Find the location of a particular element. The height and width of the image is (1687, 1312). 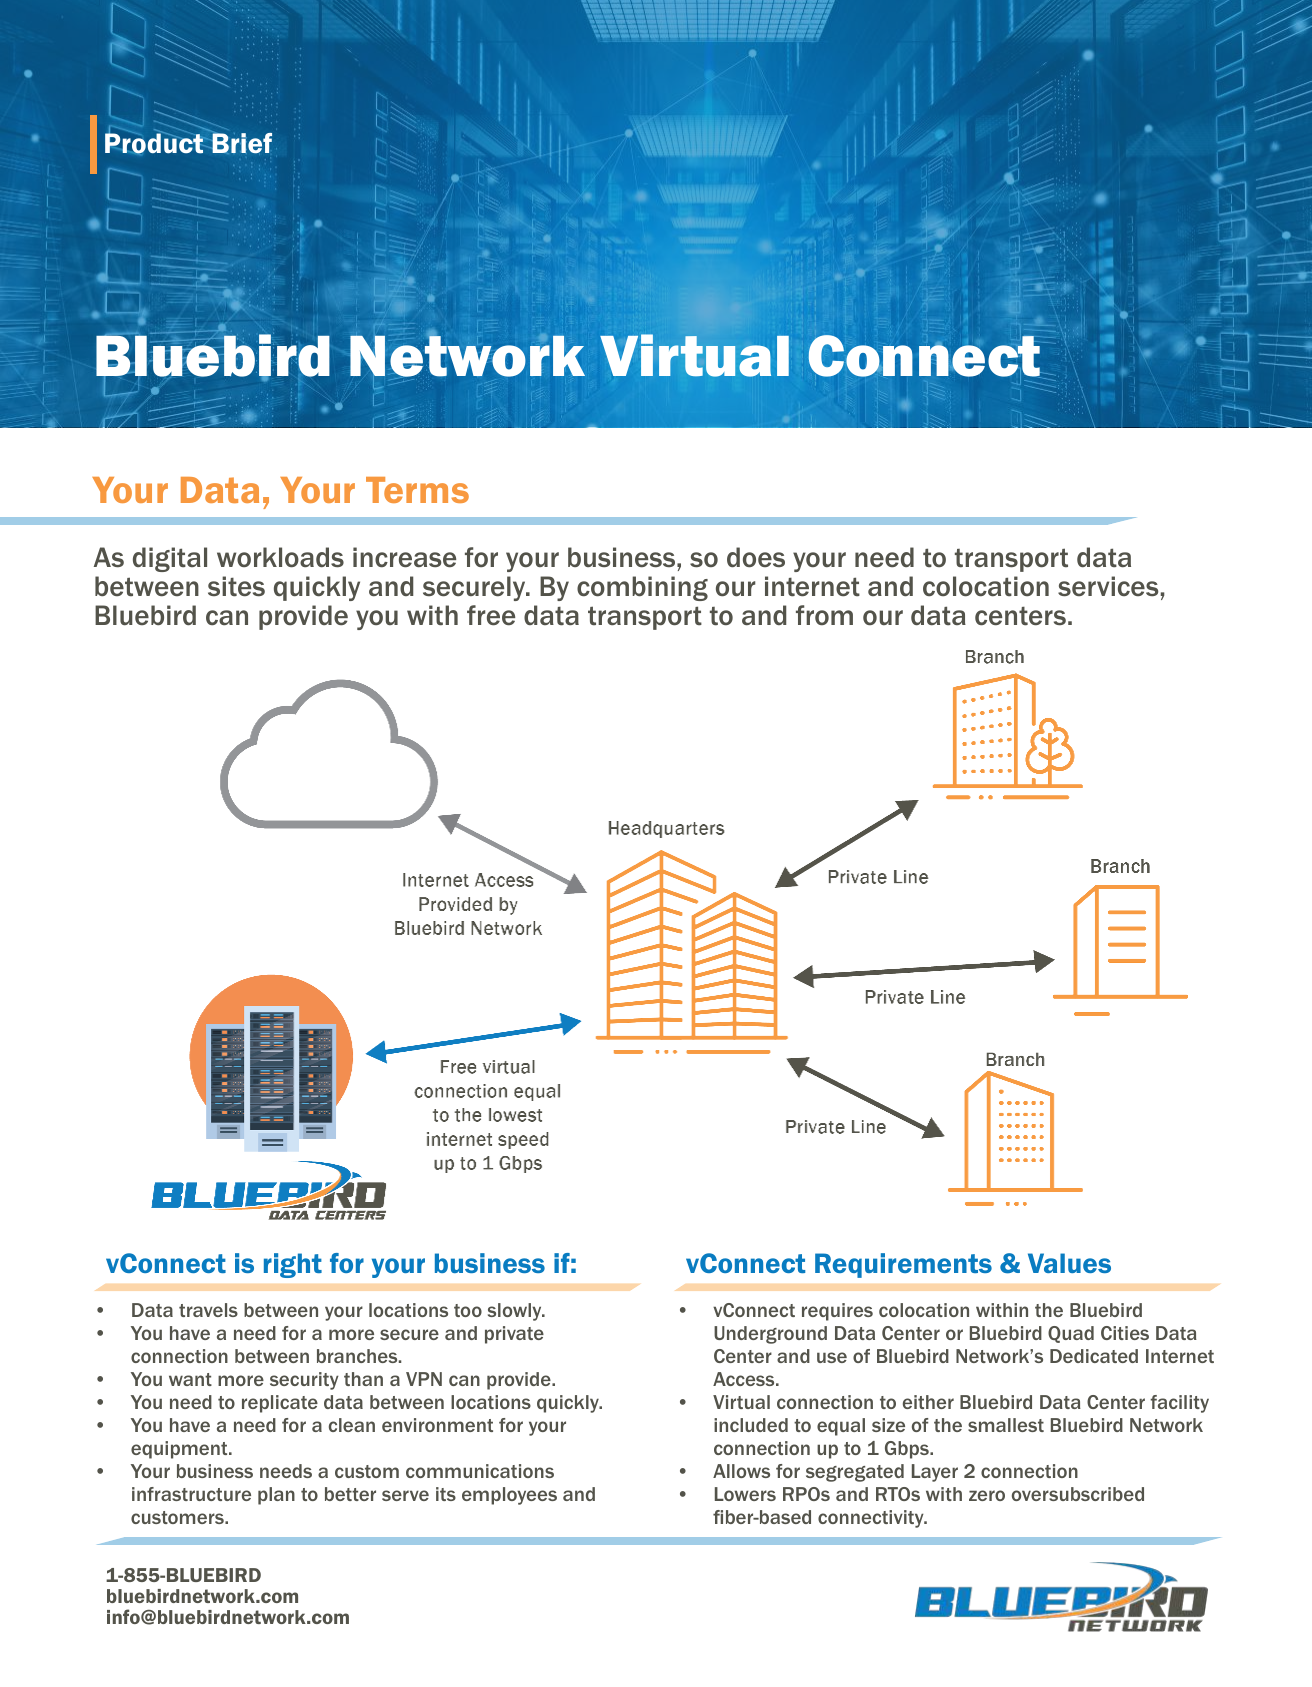

plan is located at coordinates (276, 1496).
